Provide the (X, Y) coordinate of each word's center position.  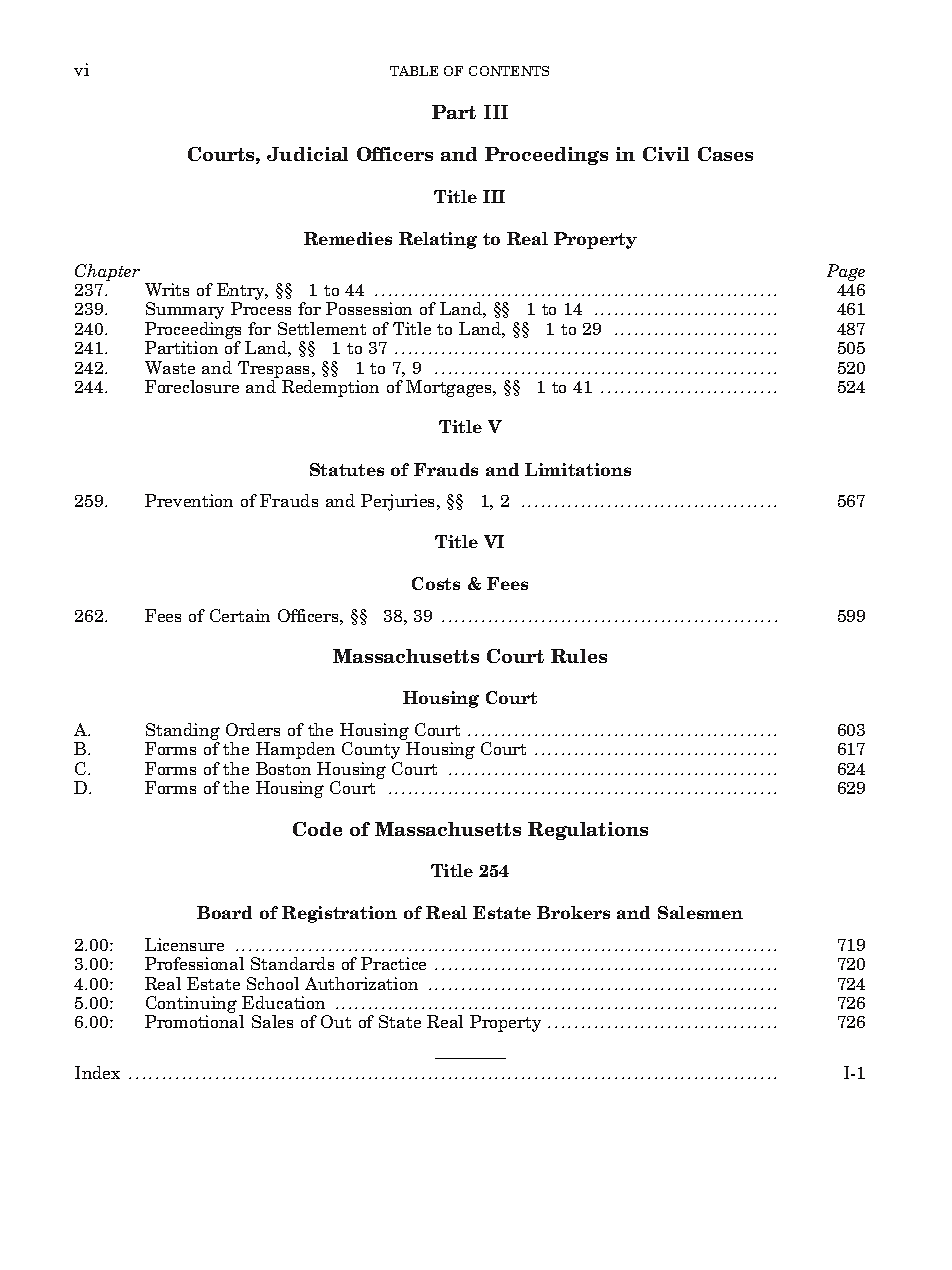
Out (336, 1021)
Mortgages (450, 388)
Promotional (194, 1021)
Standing (182, 733)
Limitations (578, 469)
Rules (579, 656)
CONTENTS (509, 71)
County (371, 750)
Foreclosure (192, 386)
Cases (725, 154)
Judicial (307, 154)
